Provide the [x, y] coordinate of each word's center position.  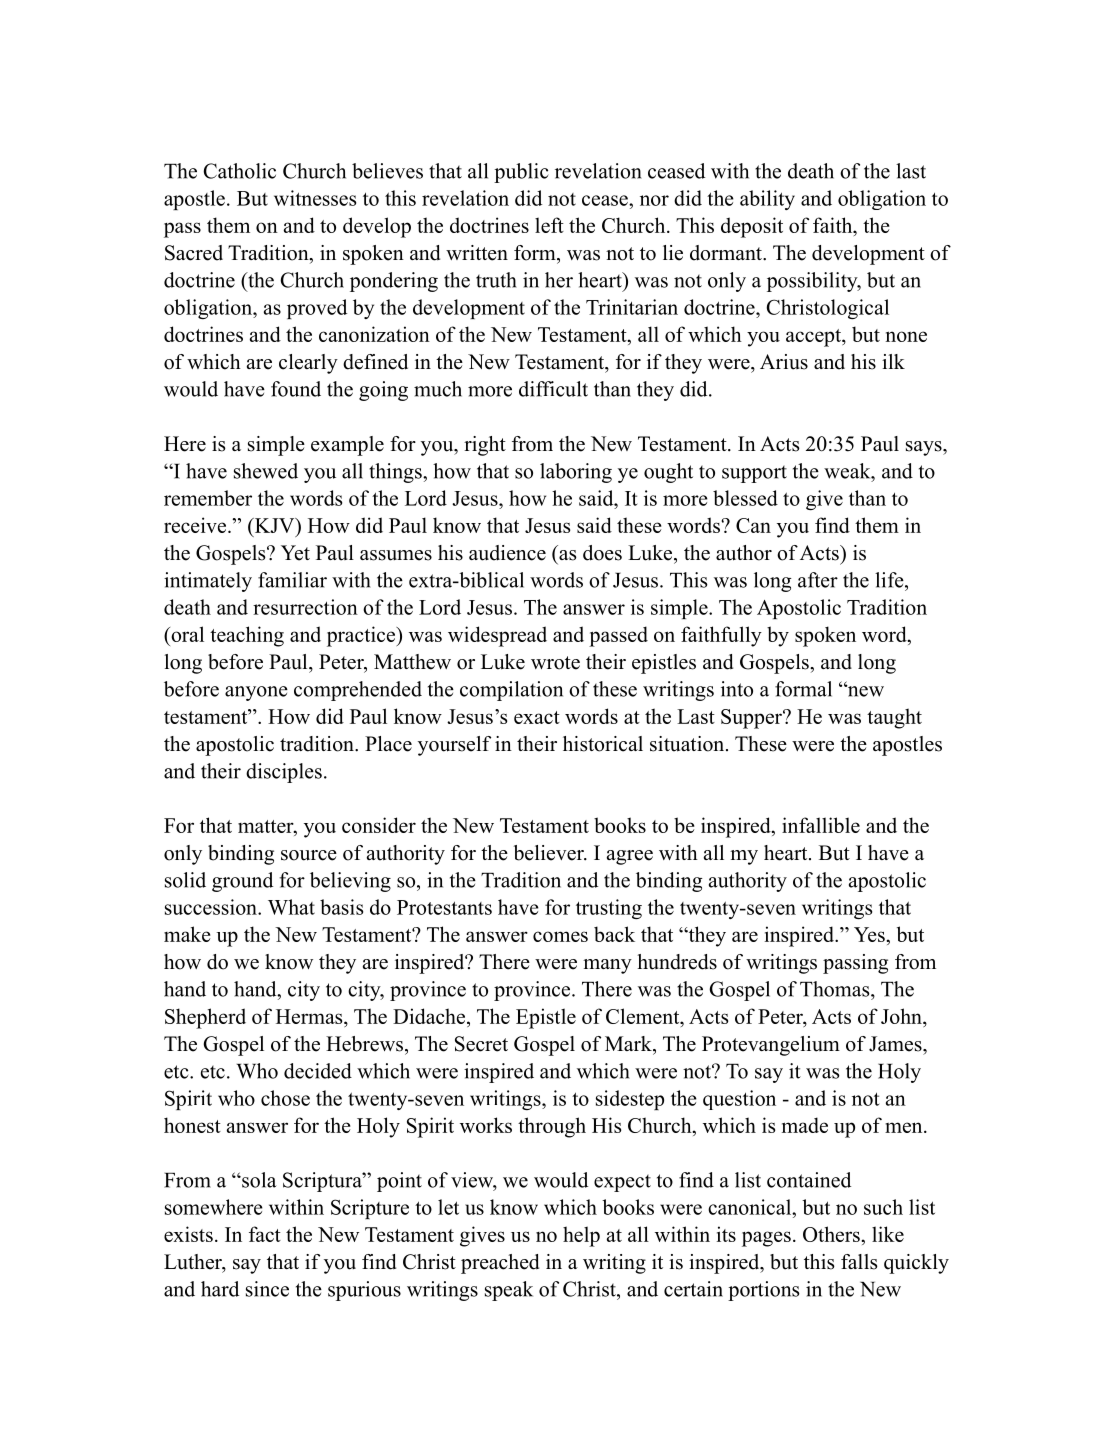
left [549, 225]
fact [265, 1234]
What [291, 907]
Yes [870, 934]
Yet [295, 553]
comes [560, 936]
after [818, 580]
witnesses [315, 198]
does [602, 553]
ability [767, 200]
